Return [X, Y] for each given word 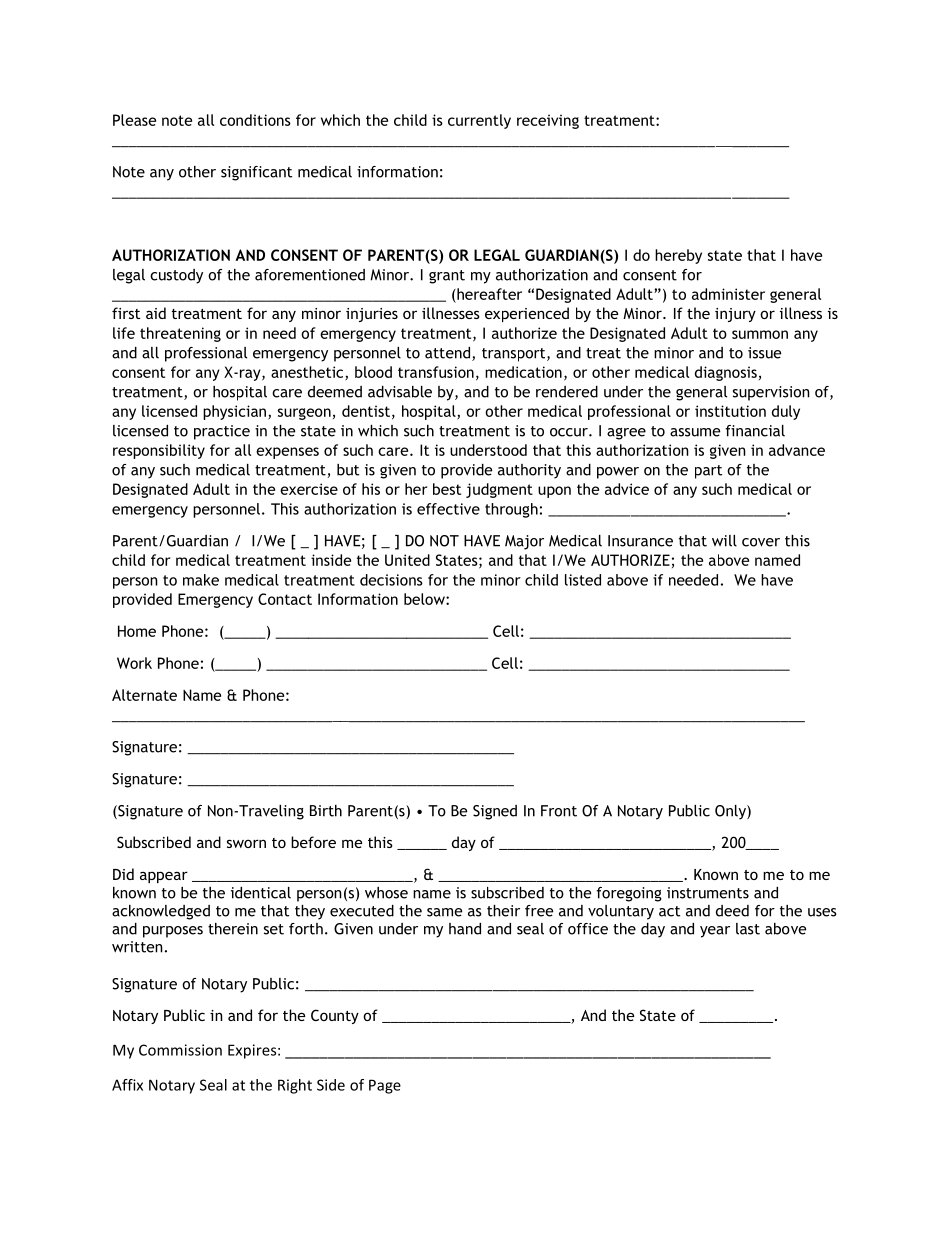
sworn [246, 843]
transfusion [436, 372]
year [715, 932]
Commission [180, 1050]
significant [256, 173]
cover [761, 542]
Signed [495, 812]
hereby [678, 256]
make [201, 580]
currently [479, 121]
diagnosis [726, 373]
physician [234, 412]
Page [385, 1086]
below [425, 599]
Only [731, 812]
